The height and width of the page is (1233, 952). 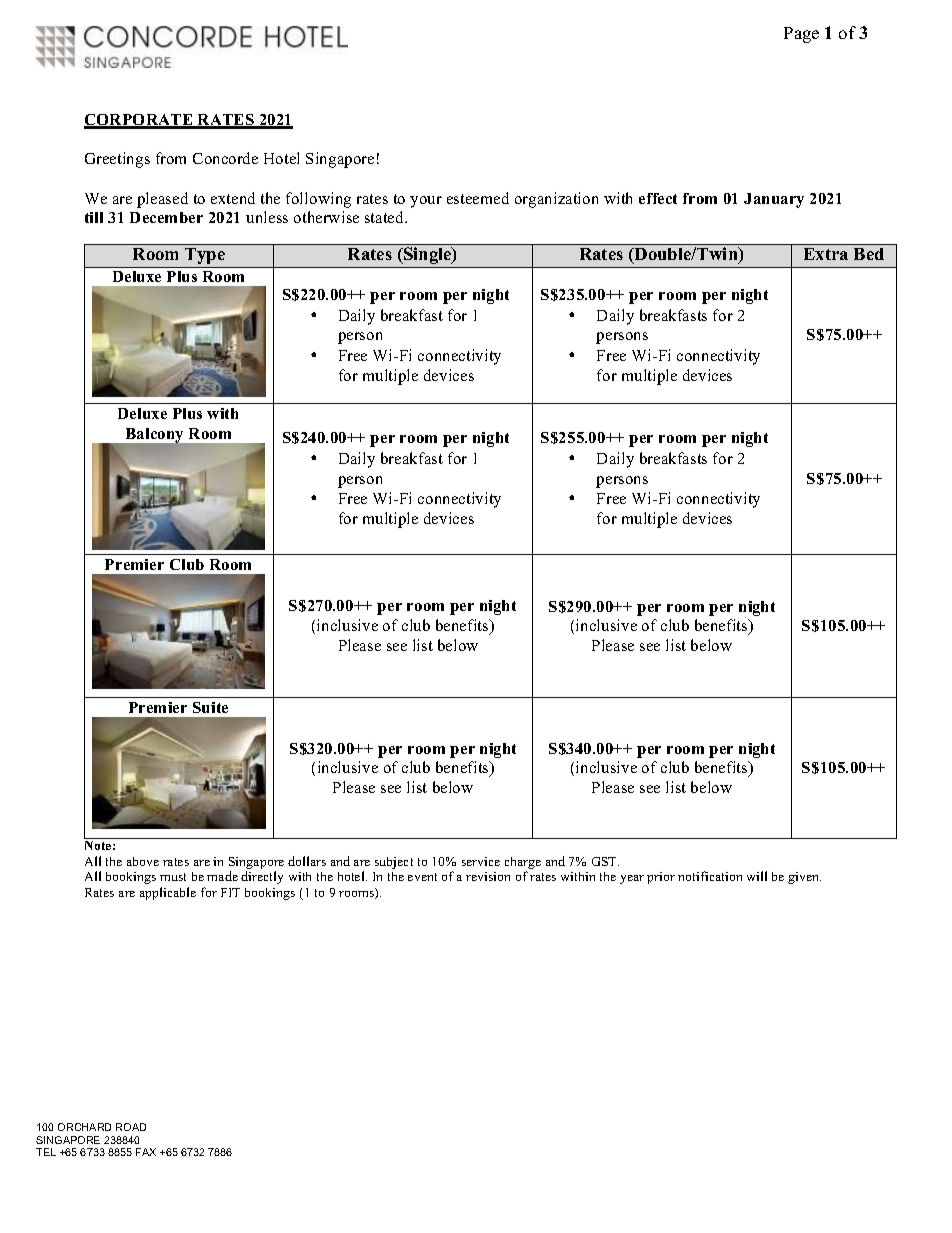 What do you see at coordinates (804, 878) in the page?
I see `given` at bounding box center [804, 878].
